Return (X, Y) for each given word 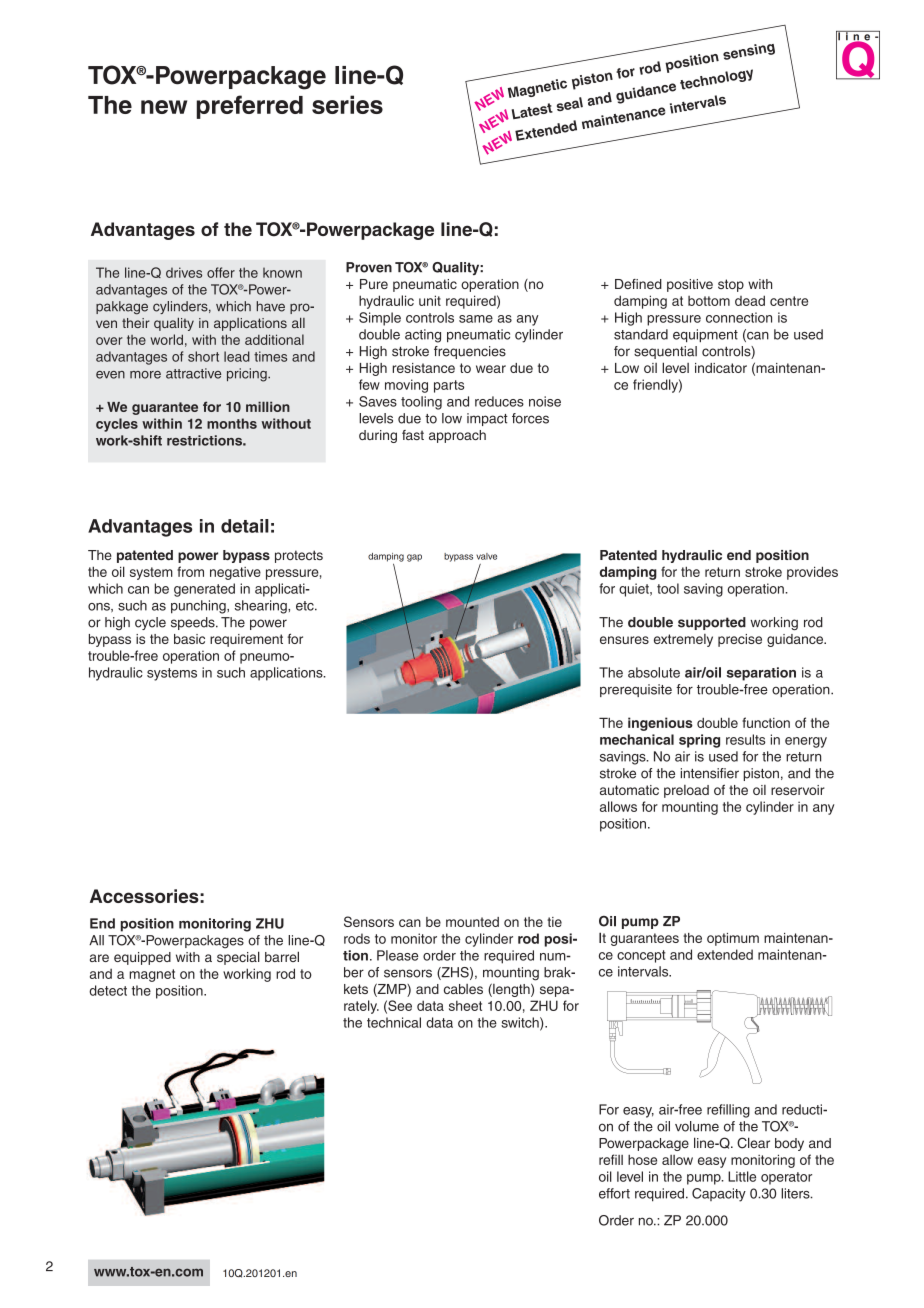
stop (731, 285)
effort (614, 1193)
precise (740, 640)
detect (108, 990)
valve (486, 556)
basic (189, 639)
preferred (250, 107)
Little (742, 1176)
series (347, 104)
